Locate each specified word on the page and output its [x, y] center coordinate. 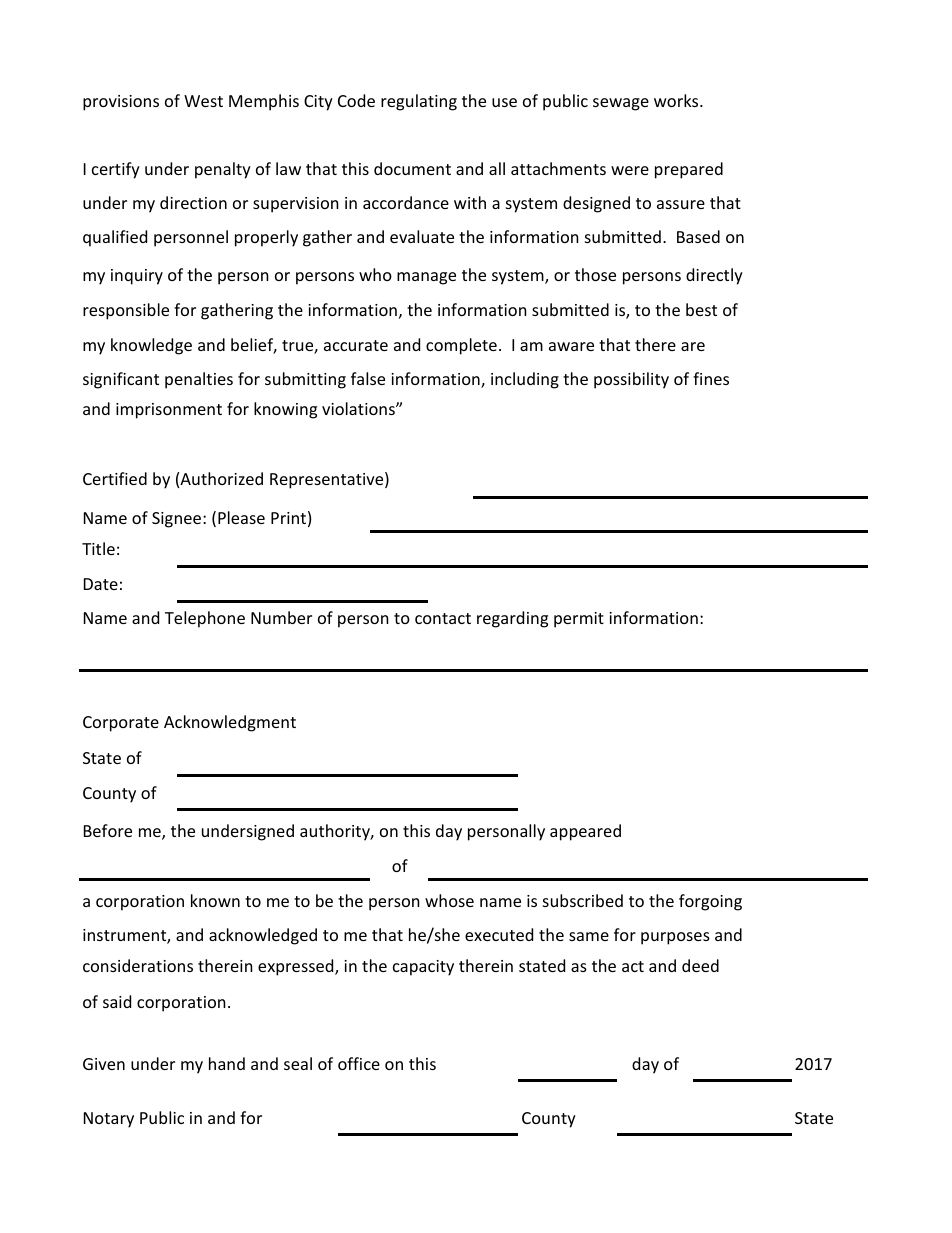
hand [227, 1063]
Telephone [205, 619]
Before [108, 830]
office [359, 1063]
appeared [585, 832]
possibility [631, 380]
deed [700, 965]
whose [449, 900]
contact [443, 618]
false [368, 378]
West [203, 101]
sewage [621, 104]
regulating [419, 102]
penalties [199, 380]
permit [579, 620]
